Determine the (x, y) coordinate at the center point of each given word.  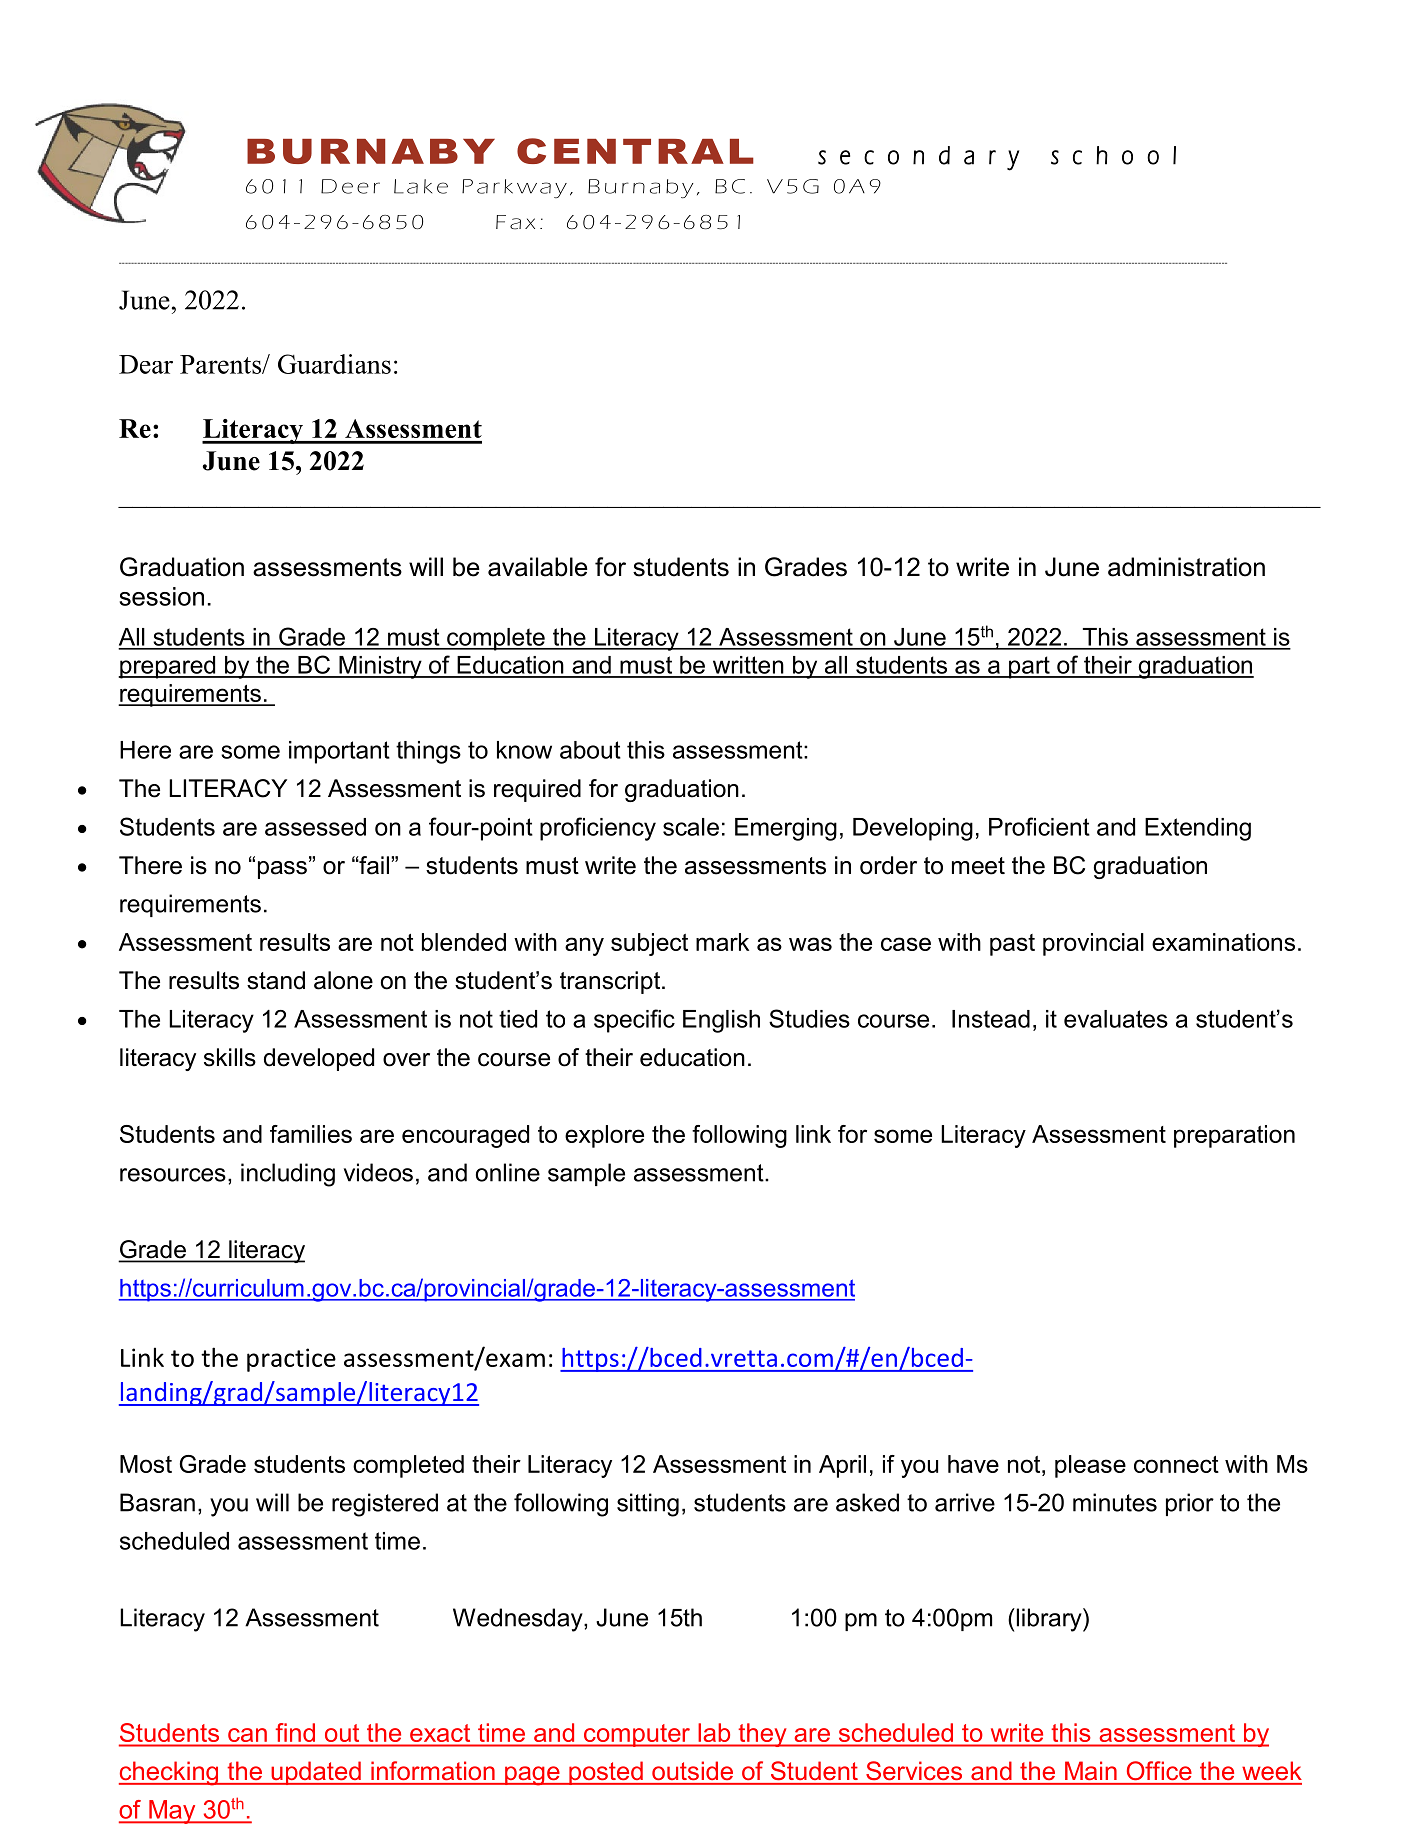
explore (604, 1136)
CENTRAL (635, 151)
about (590, 750)
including (288, 1175)
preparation (1234, 1136)
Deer (350, 186)
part (1029, 667)
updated (316, 1773)
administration (1186, 567)
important (339, 752)
